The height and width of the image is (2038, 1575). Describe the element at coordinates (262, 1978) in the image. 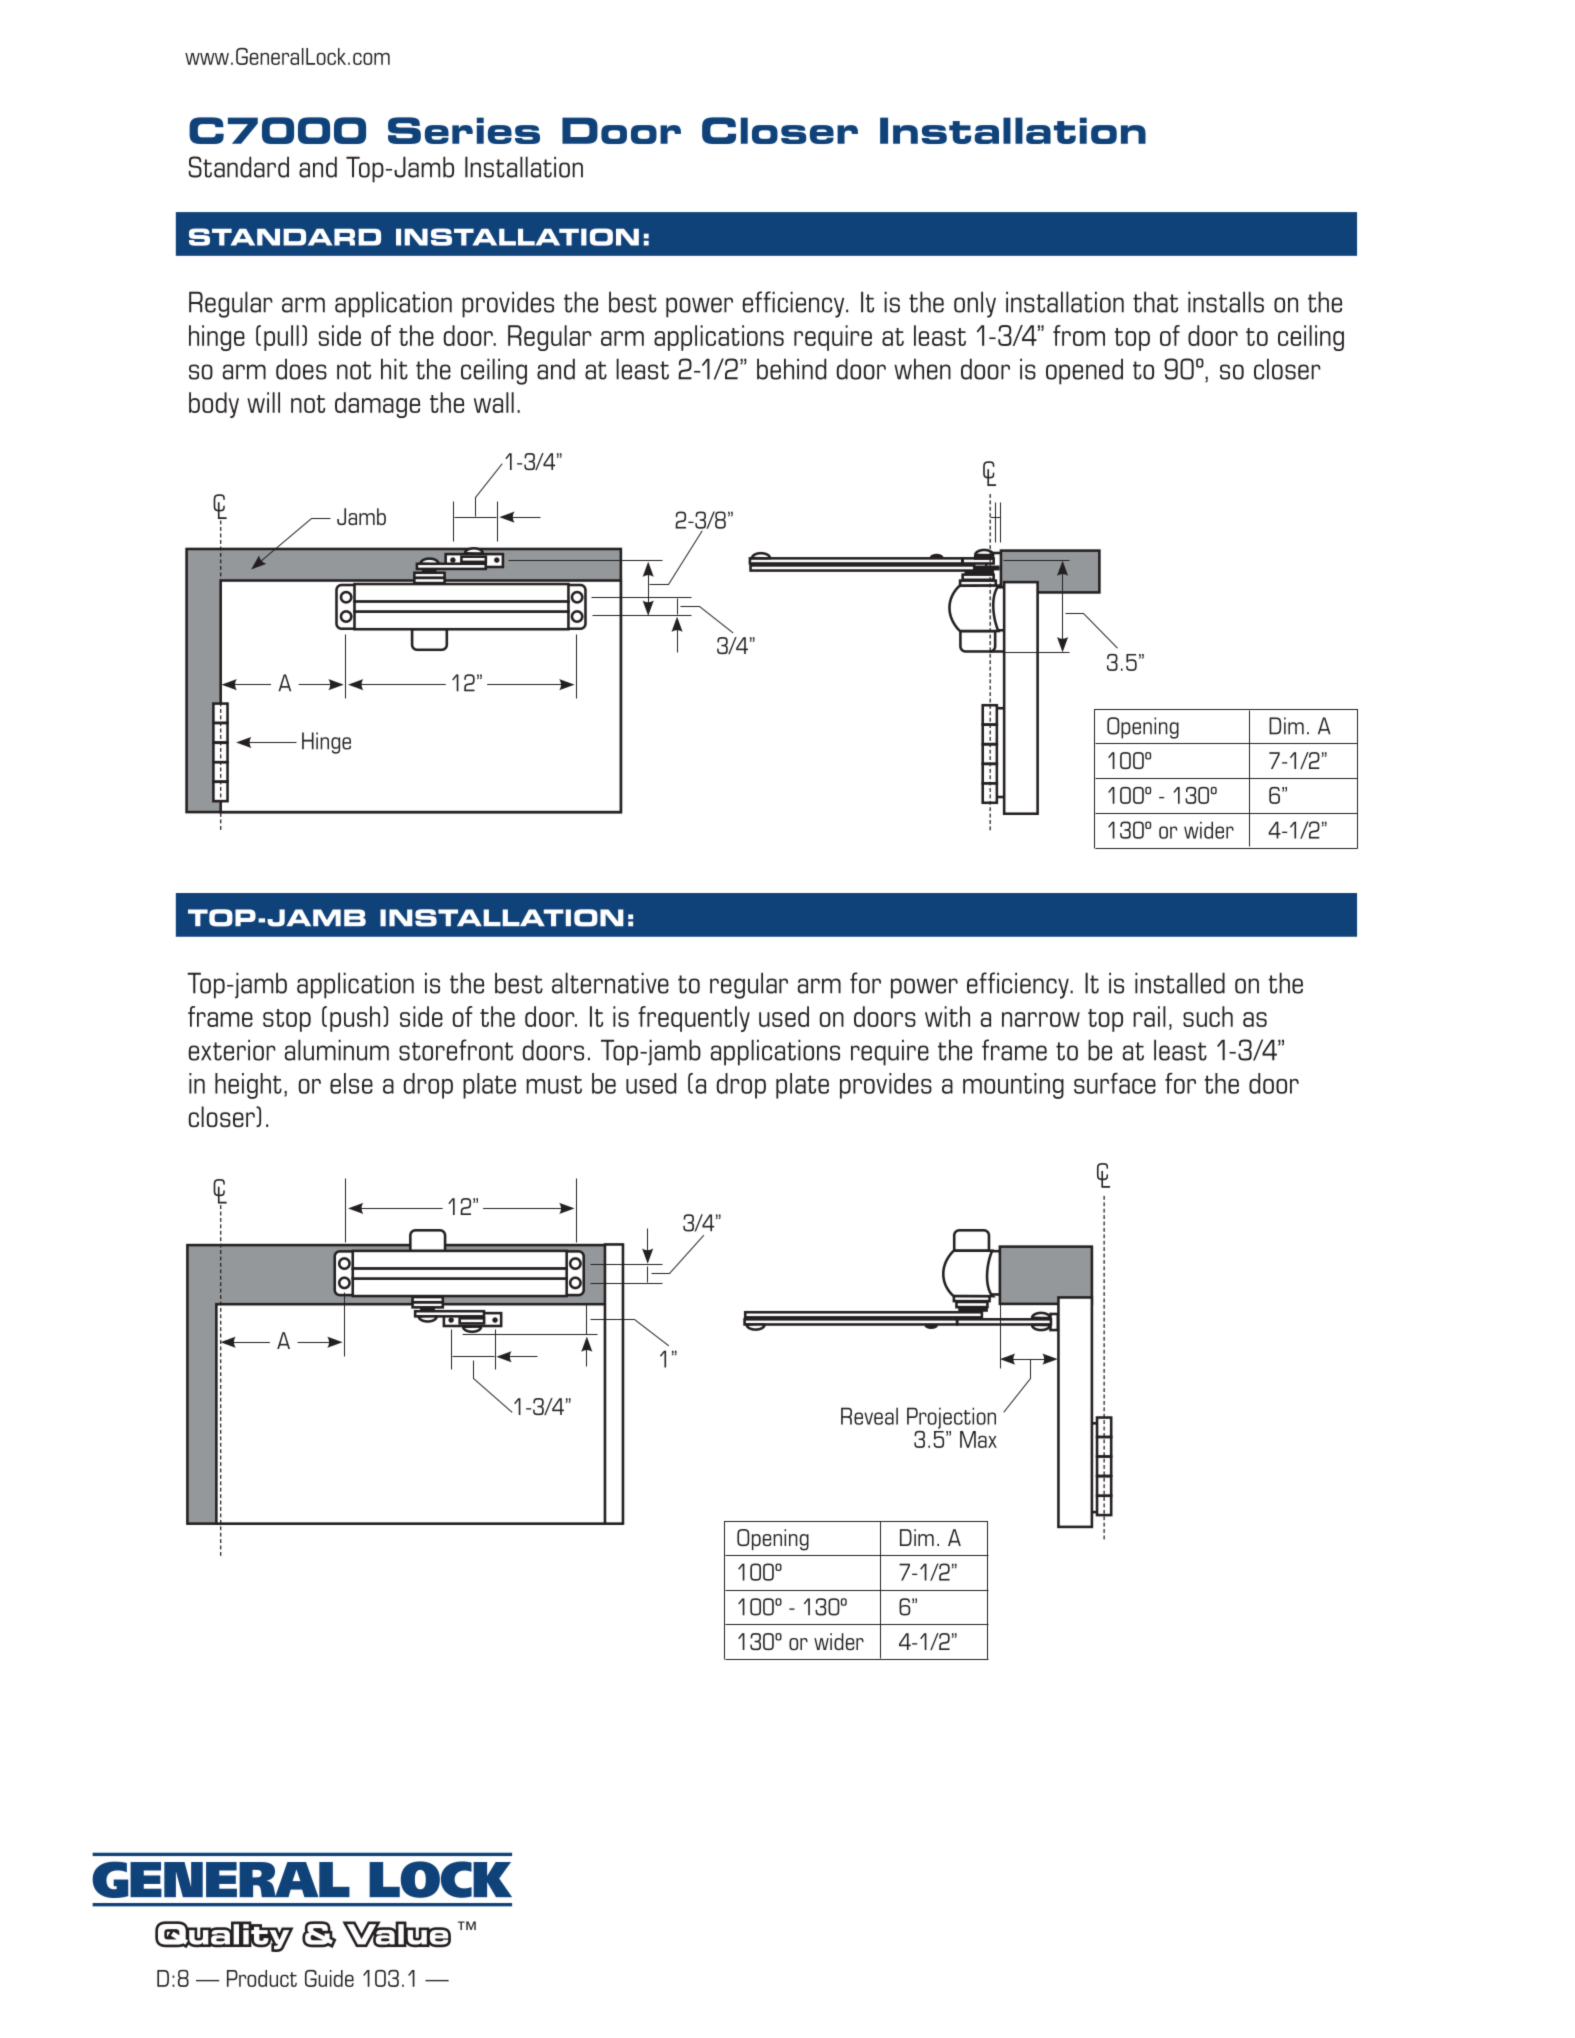

I see `Product` at that location.
